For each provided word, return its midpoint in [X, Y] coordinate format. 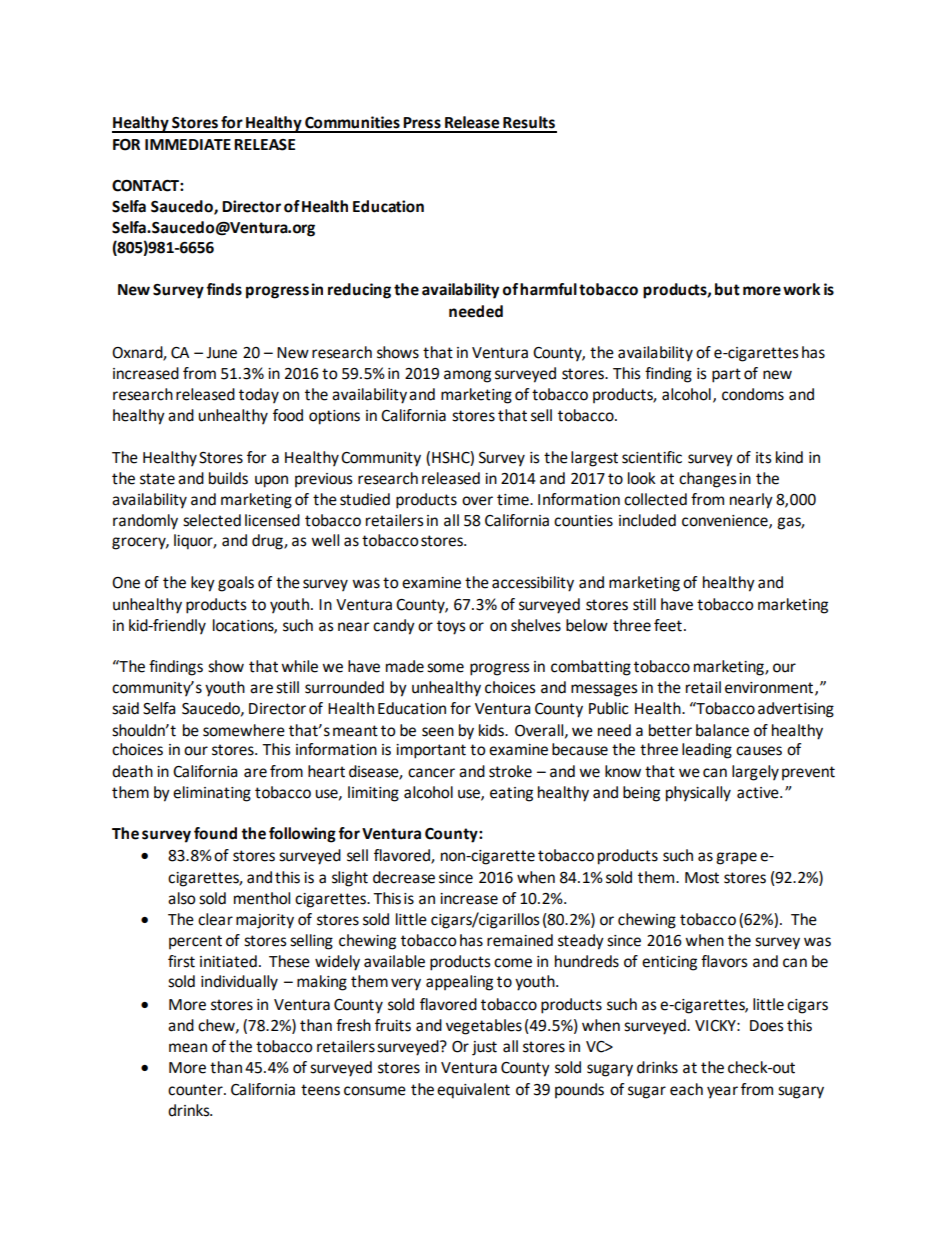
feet [668, 625]
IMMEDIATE [188, 144]
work [801, 289]
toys [451, 627]
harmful [548, 289]
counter [196, 1090]
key [203, 584]
